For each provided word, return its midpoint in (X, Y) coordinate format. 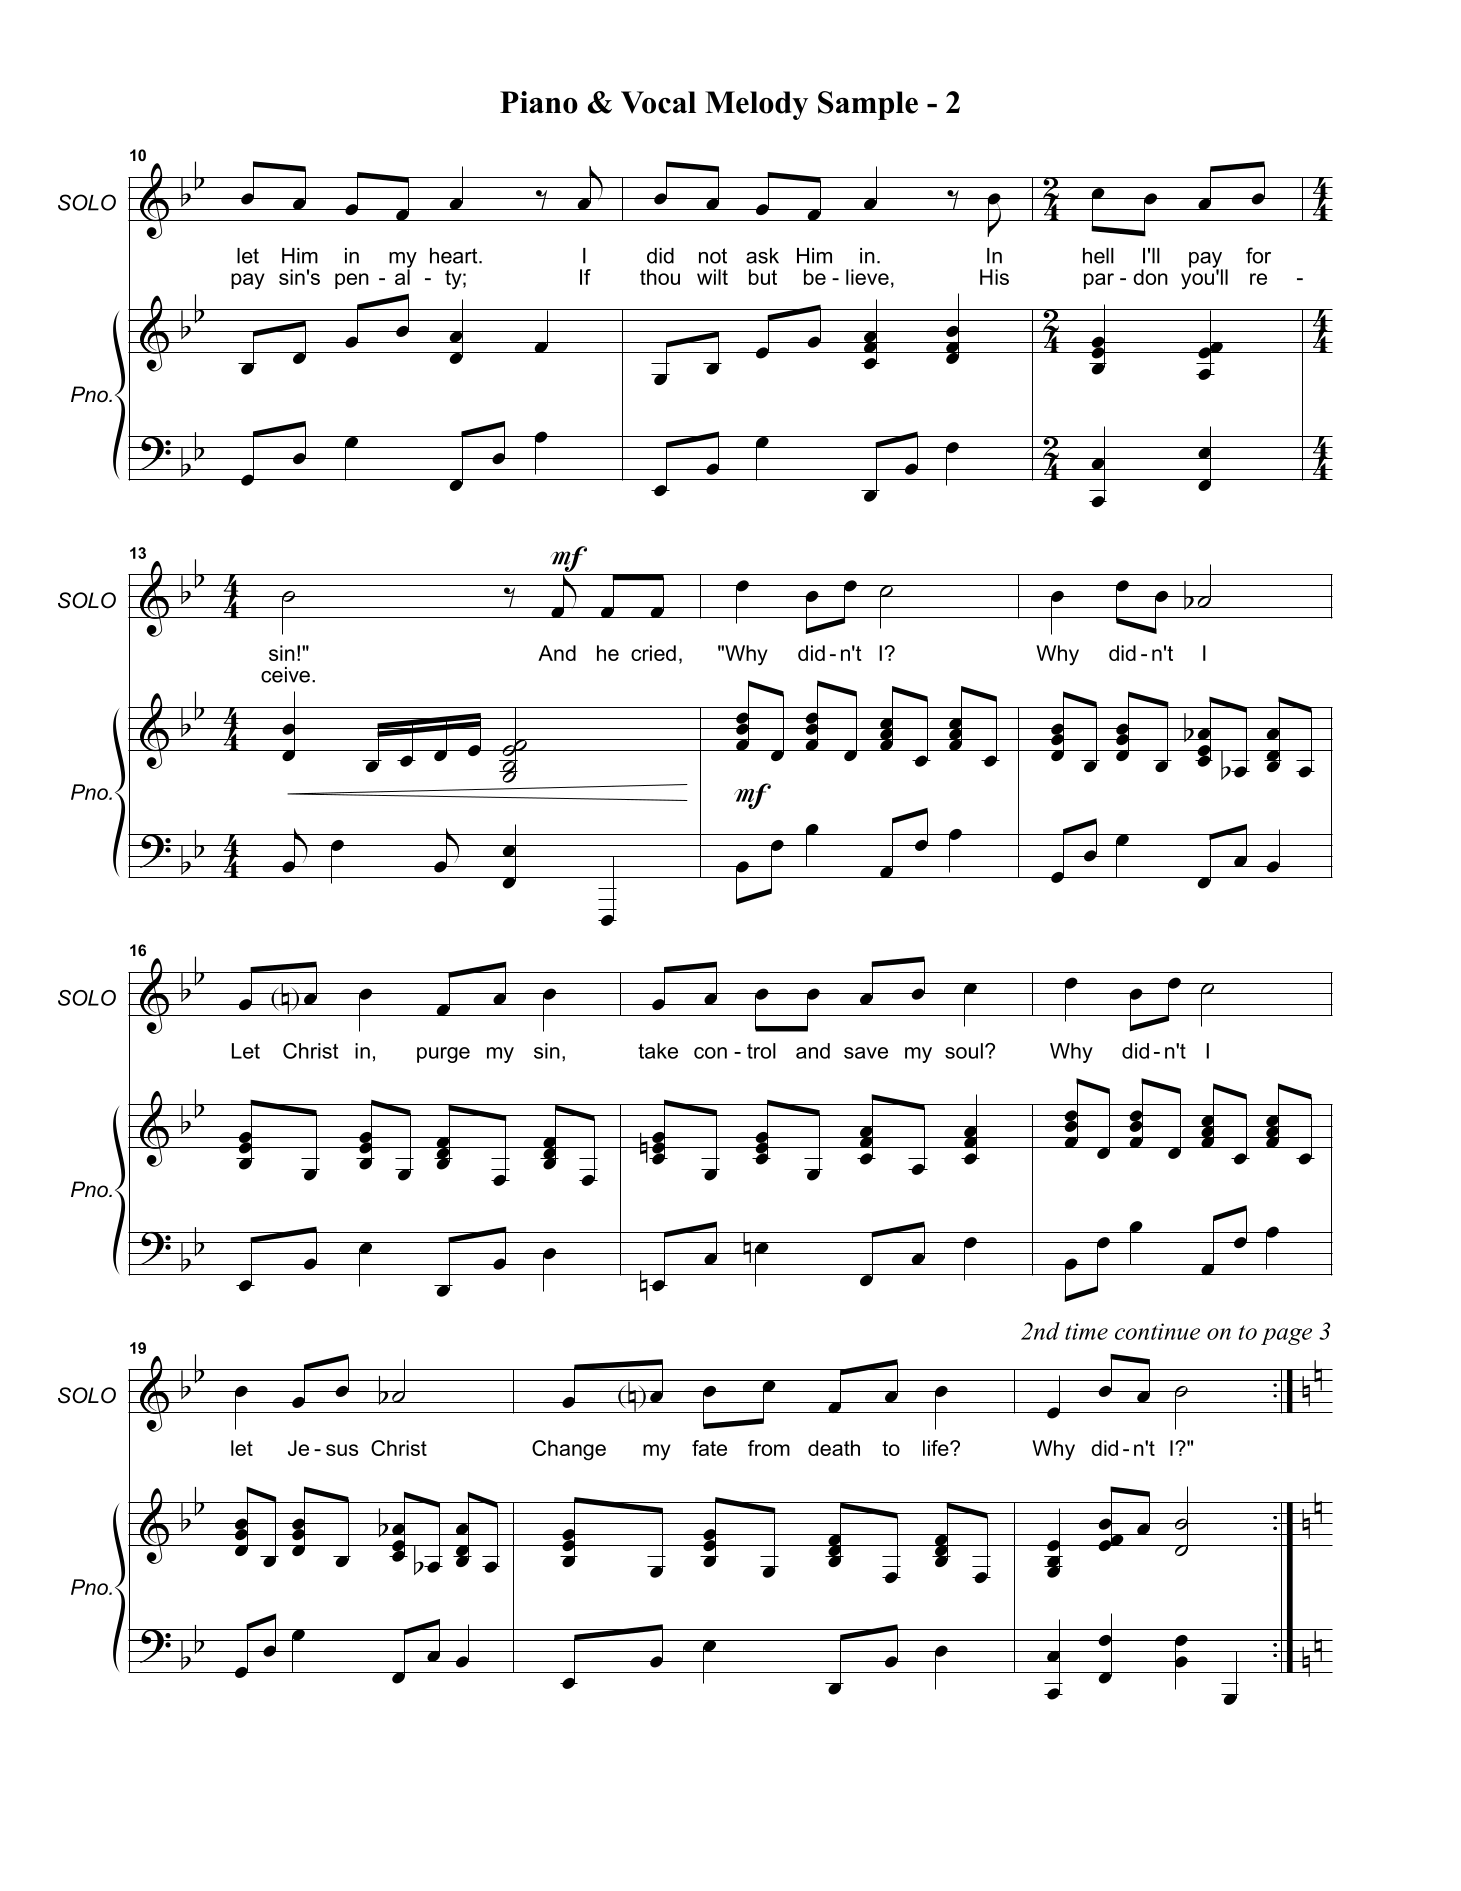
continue (1157, 1331)
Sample (868, 105)
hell (1098, 256)
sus (342, 1450)
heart (455, 256)
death (834, 1448)
